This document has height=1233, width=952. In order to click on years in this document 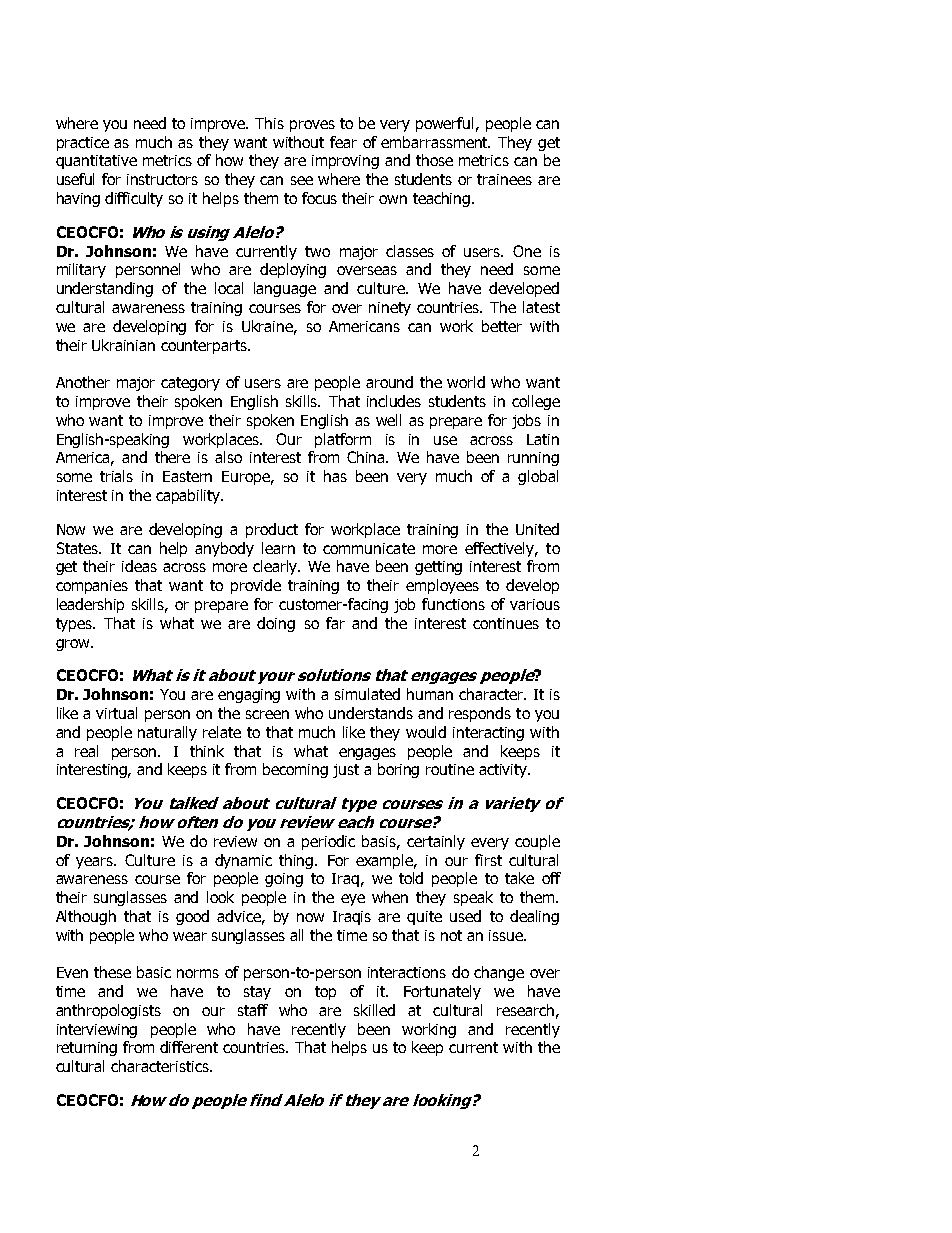, I will do `click(96, 863)`.
